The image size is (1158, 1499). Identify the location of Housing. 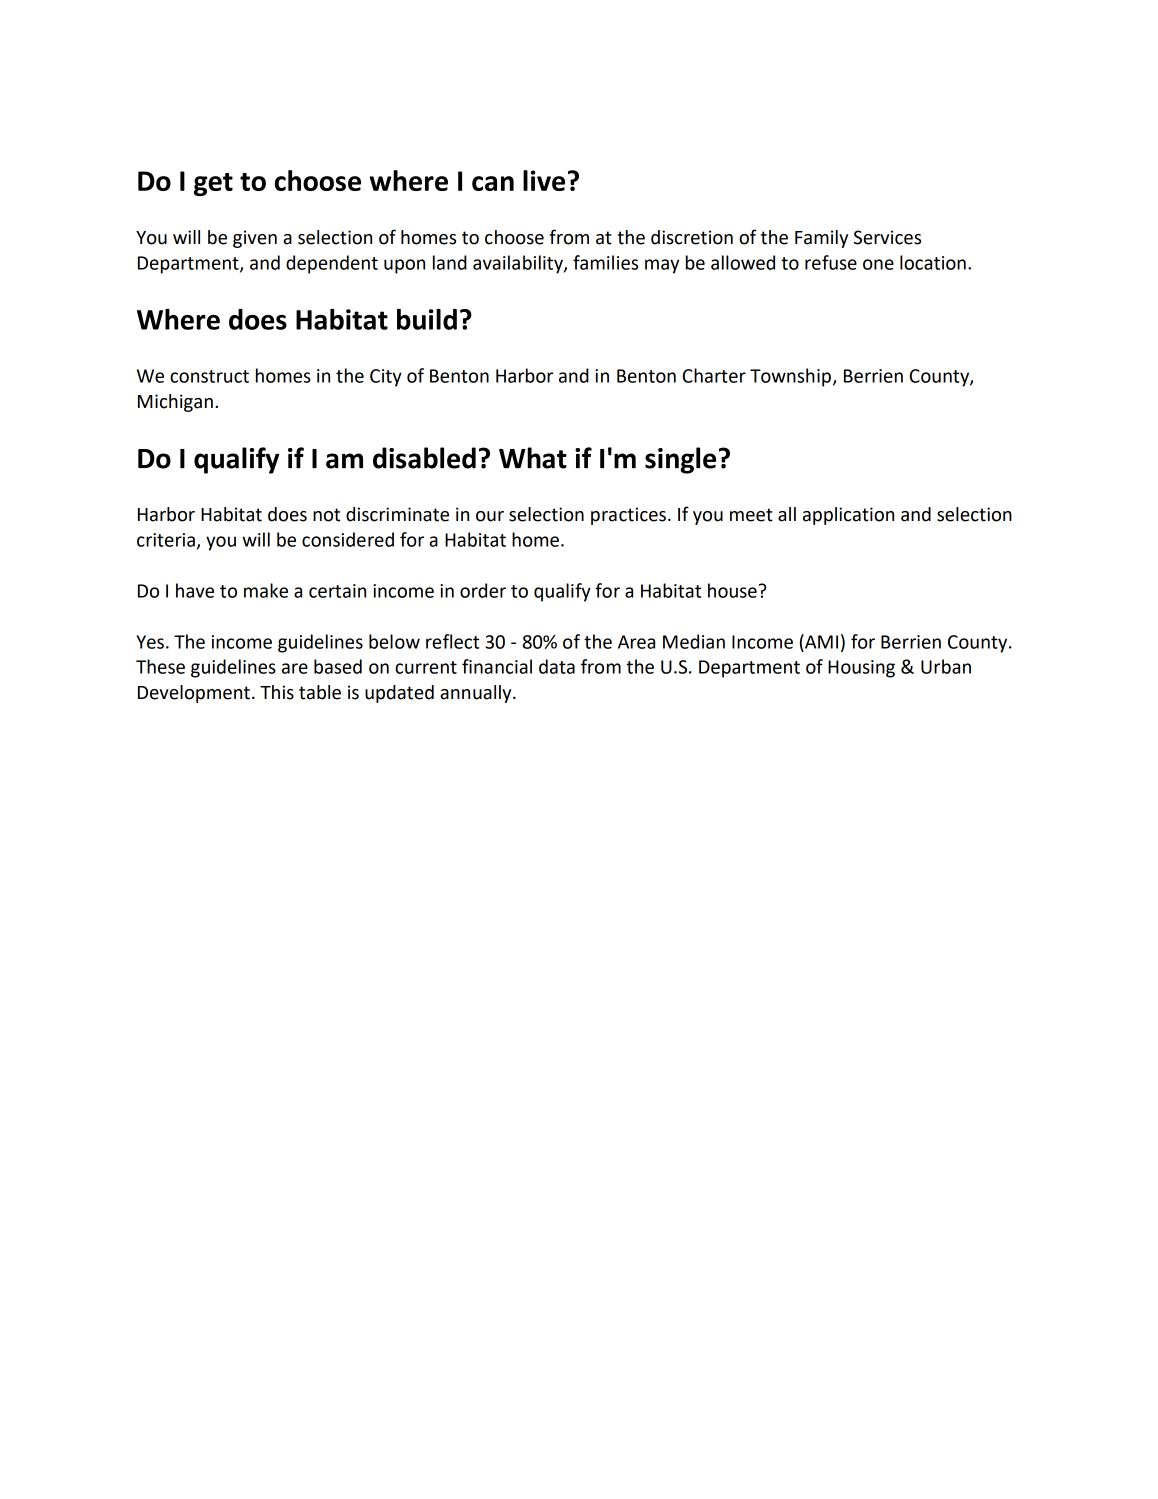
(861, 669).
